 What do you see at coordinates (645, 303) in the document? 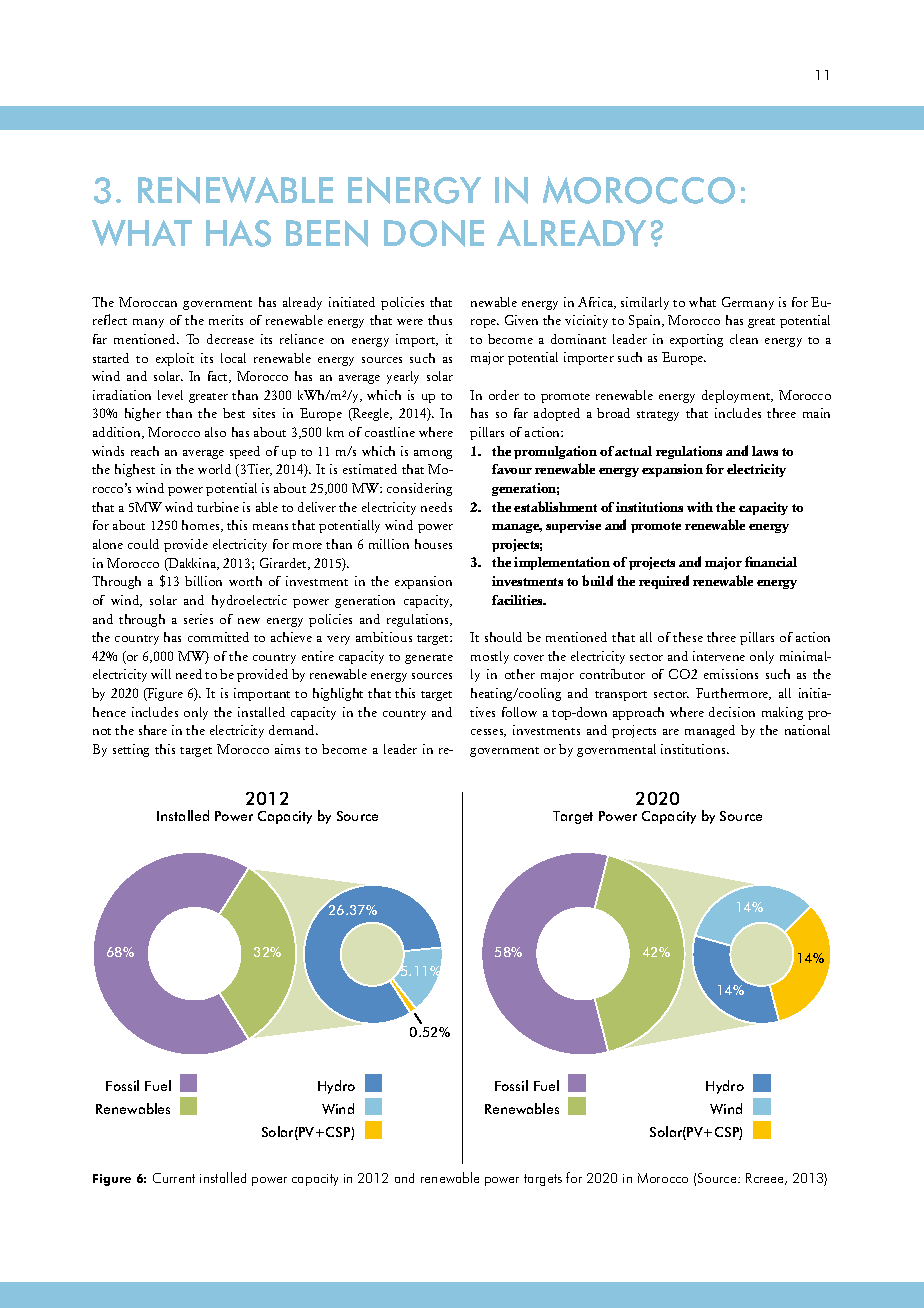
I see `similarly` at bounding box center [645, 303].
